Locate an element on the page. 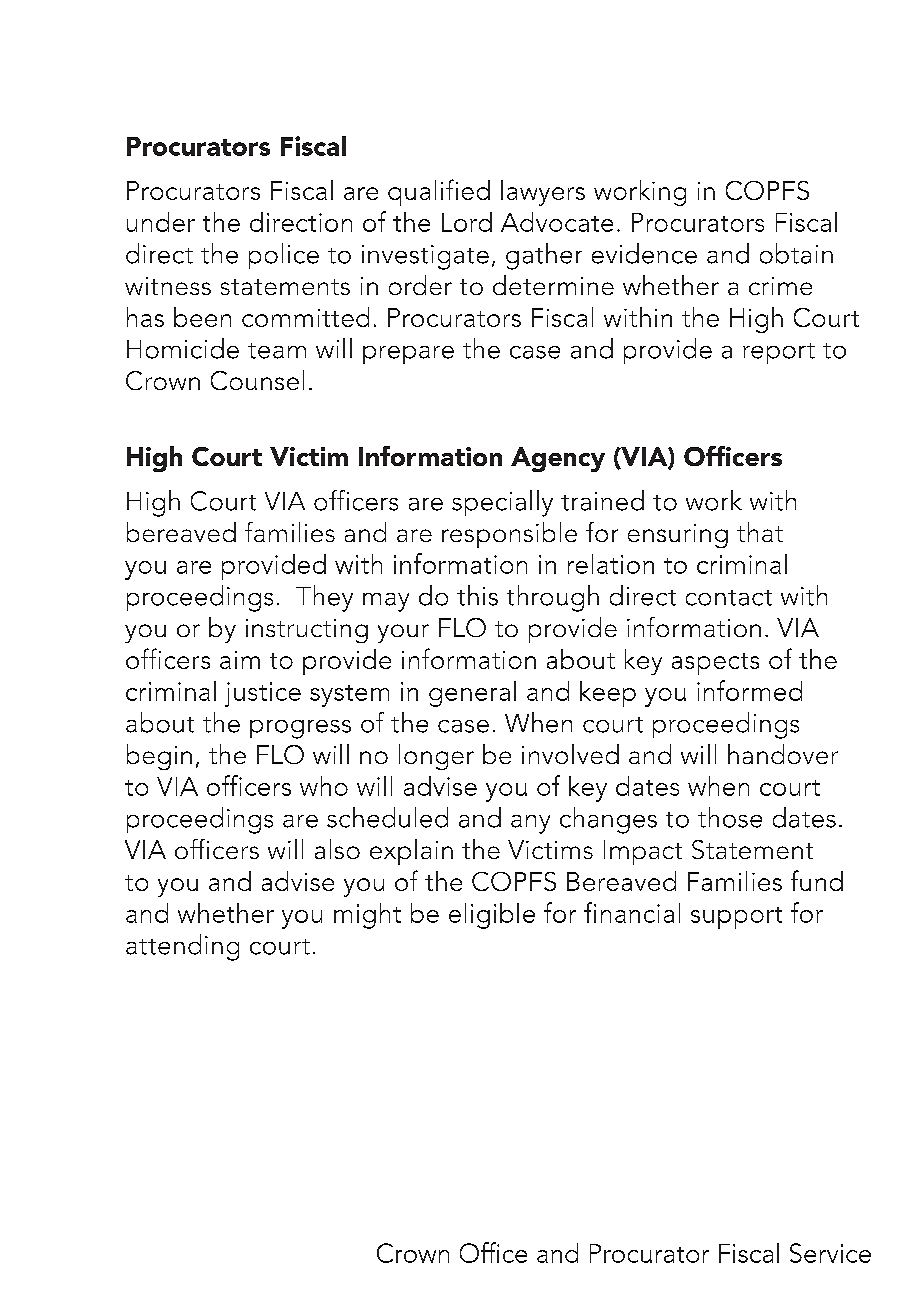  might is located at coordinates (367, 916).
